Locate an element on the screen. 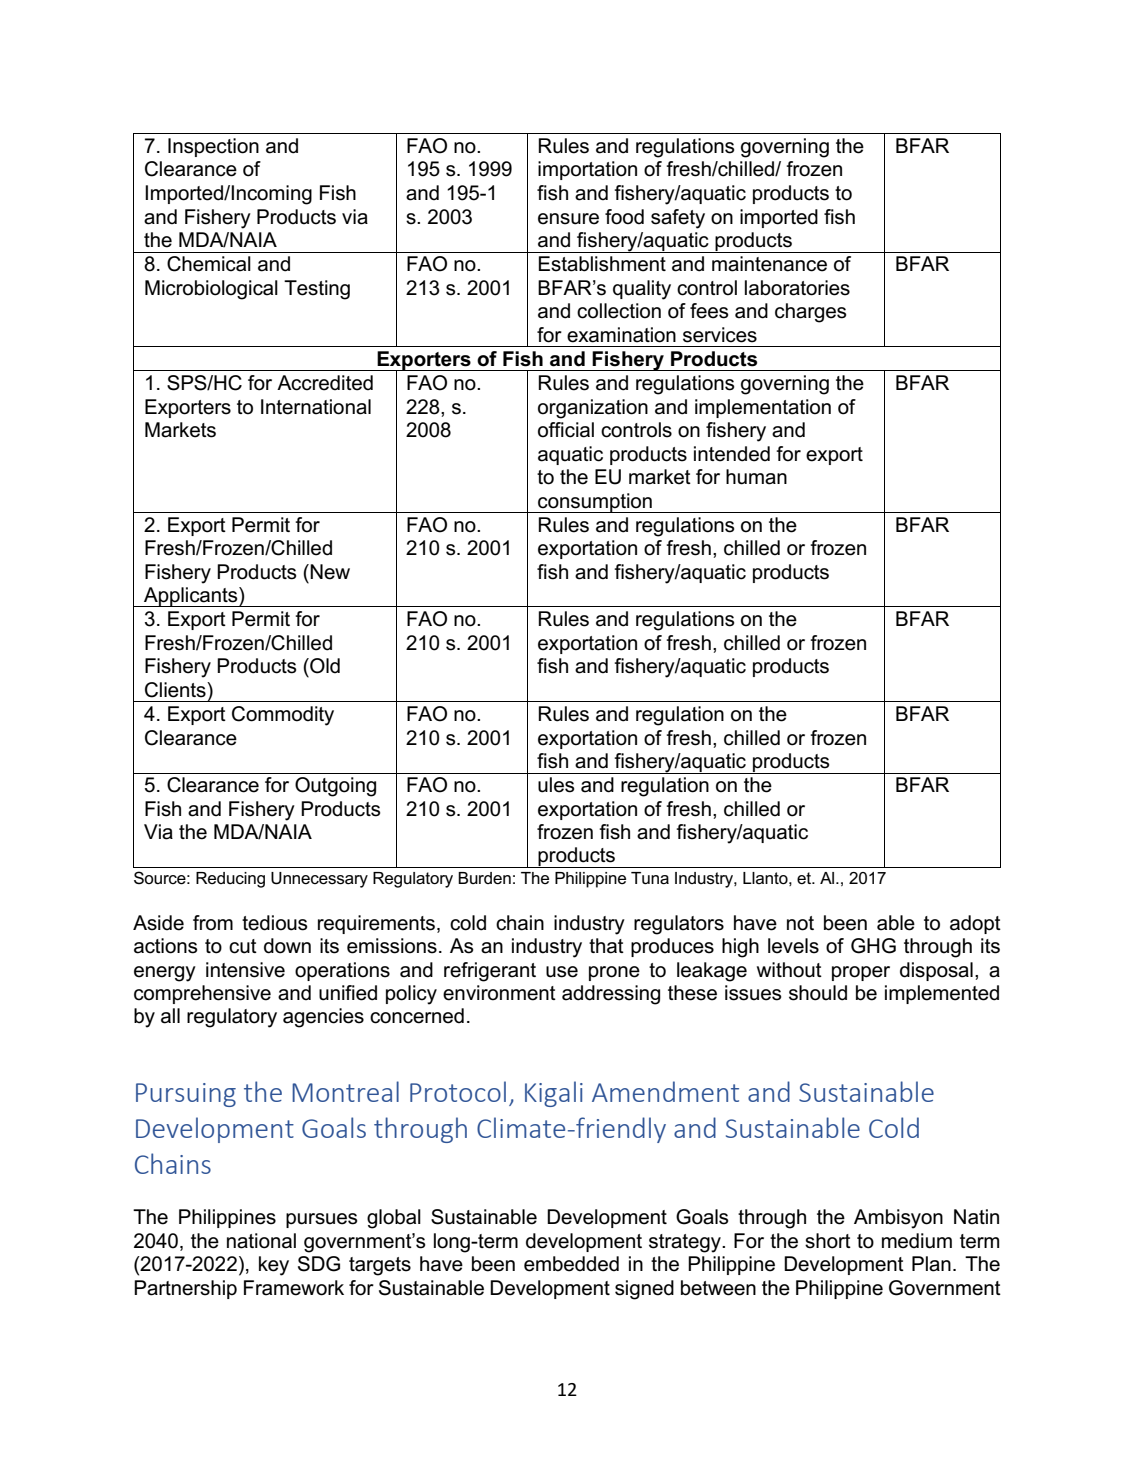  medium is located at coordinates (917, 1241).
